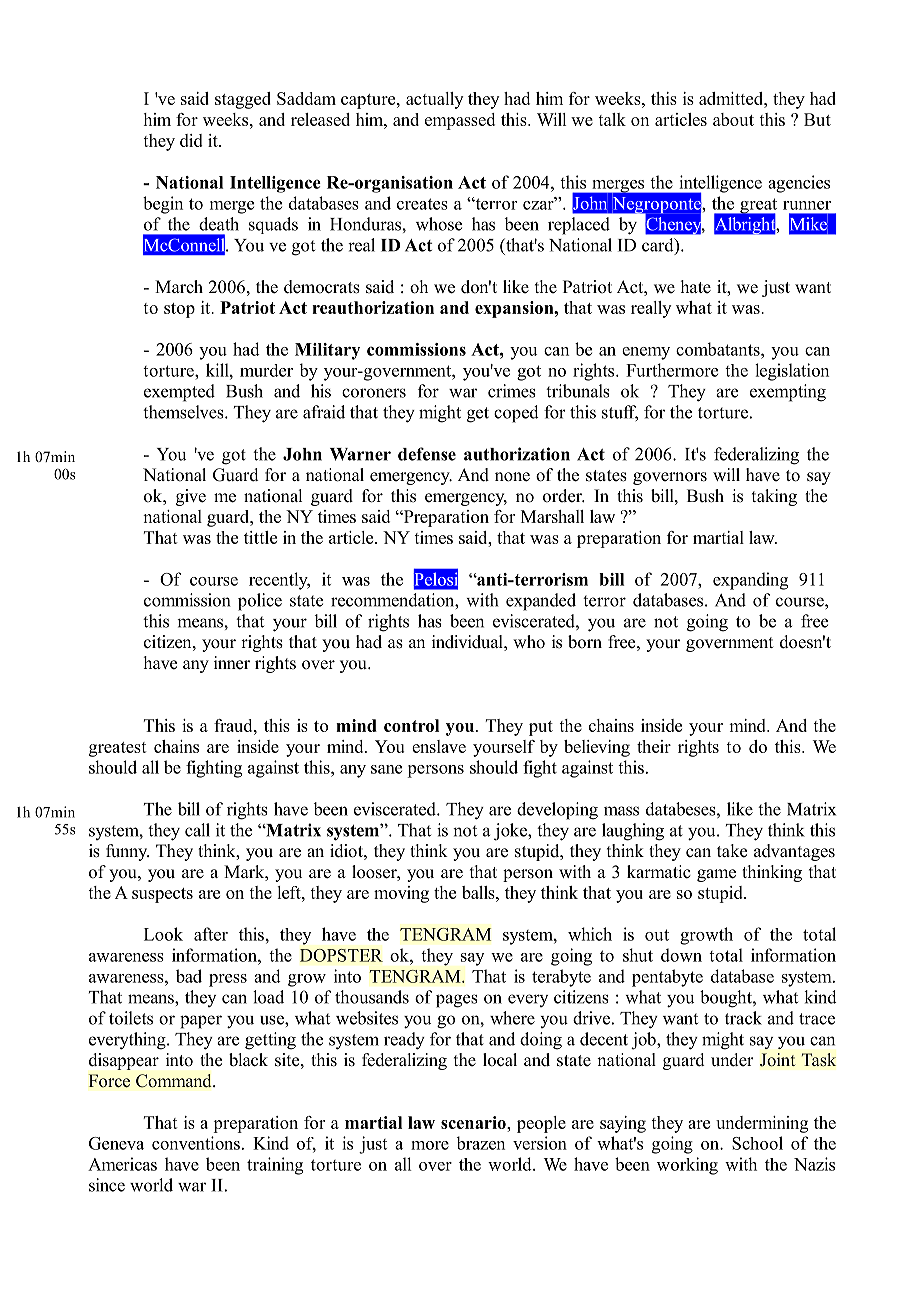 This document has height=1308, width=924. What do you see at coordinates (750, 581) in the document?
I see `expanding` at bounding box center [750, 581].
